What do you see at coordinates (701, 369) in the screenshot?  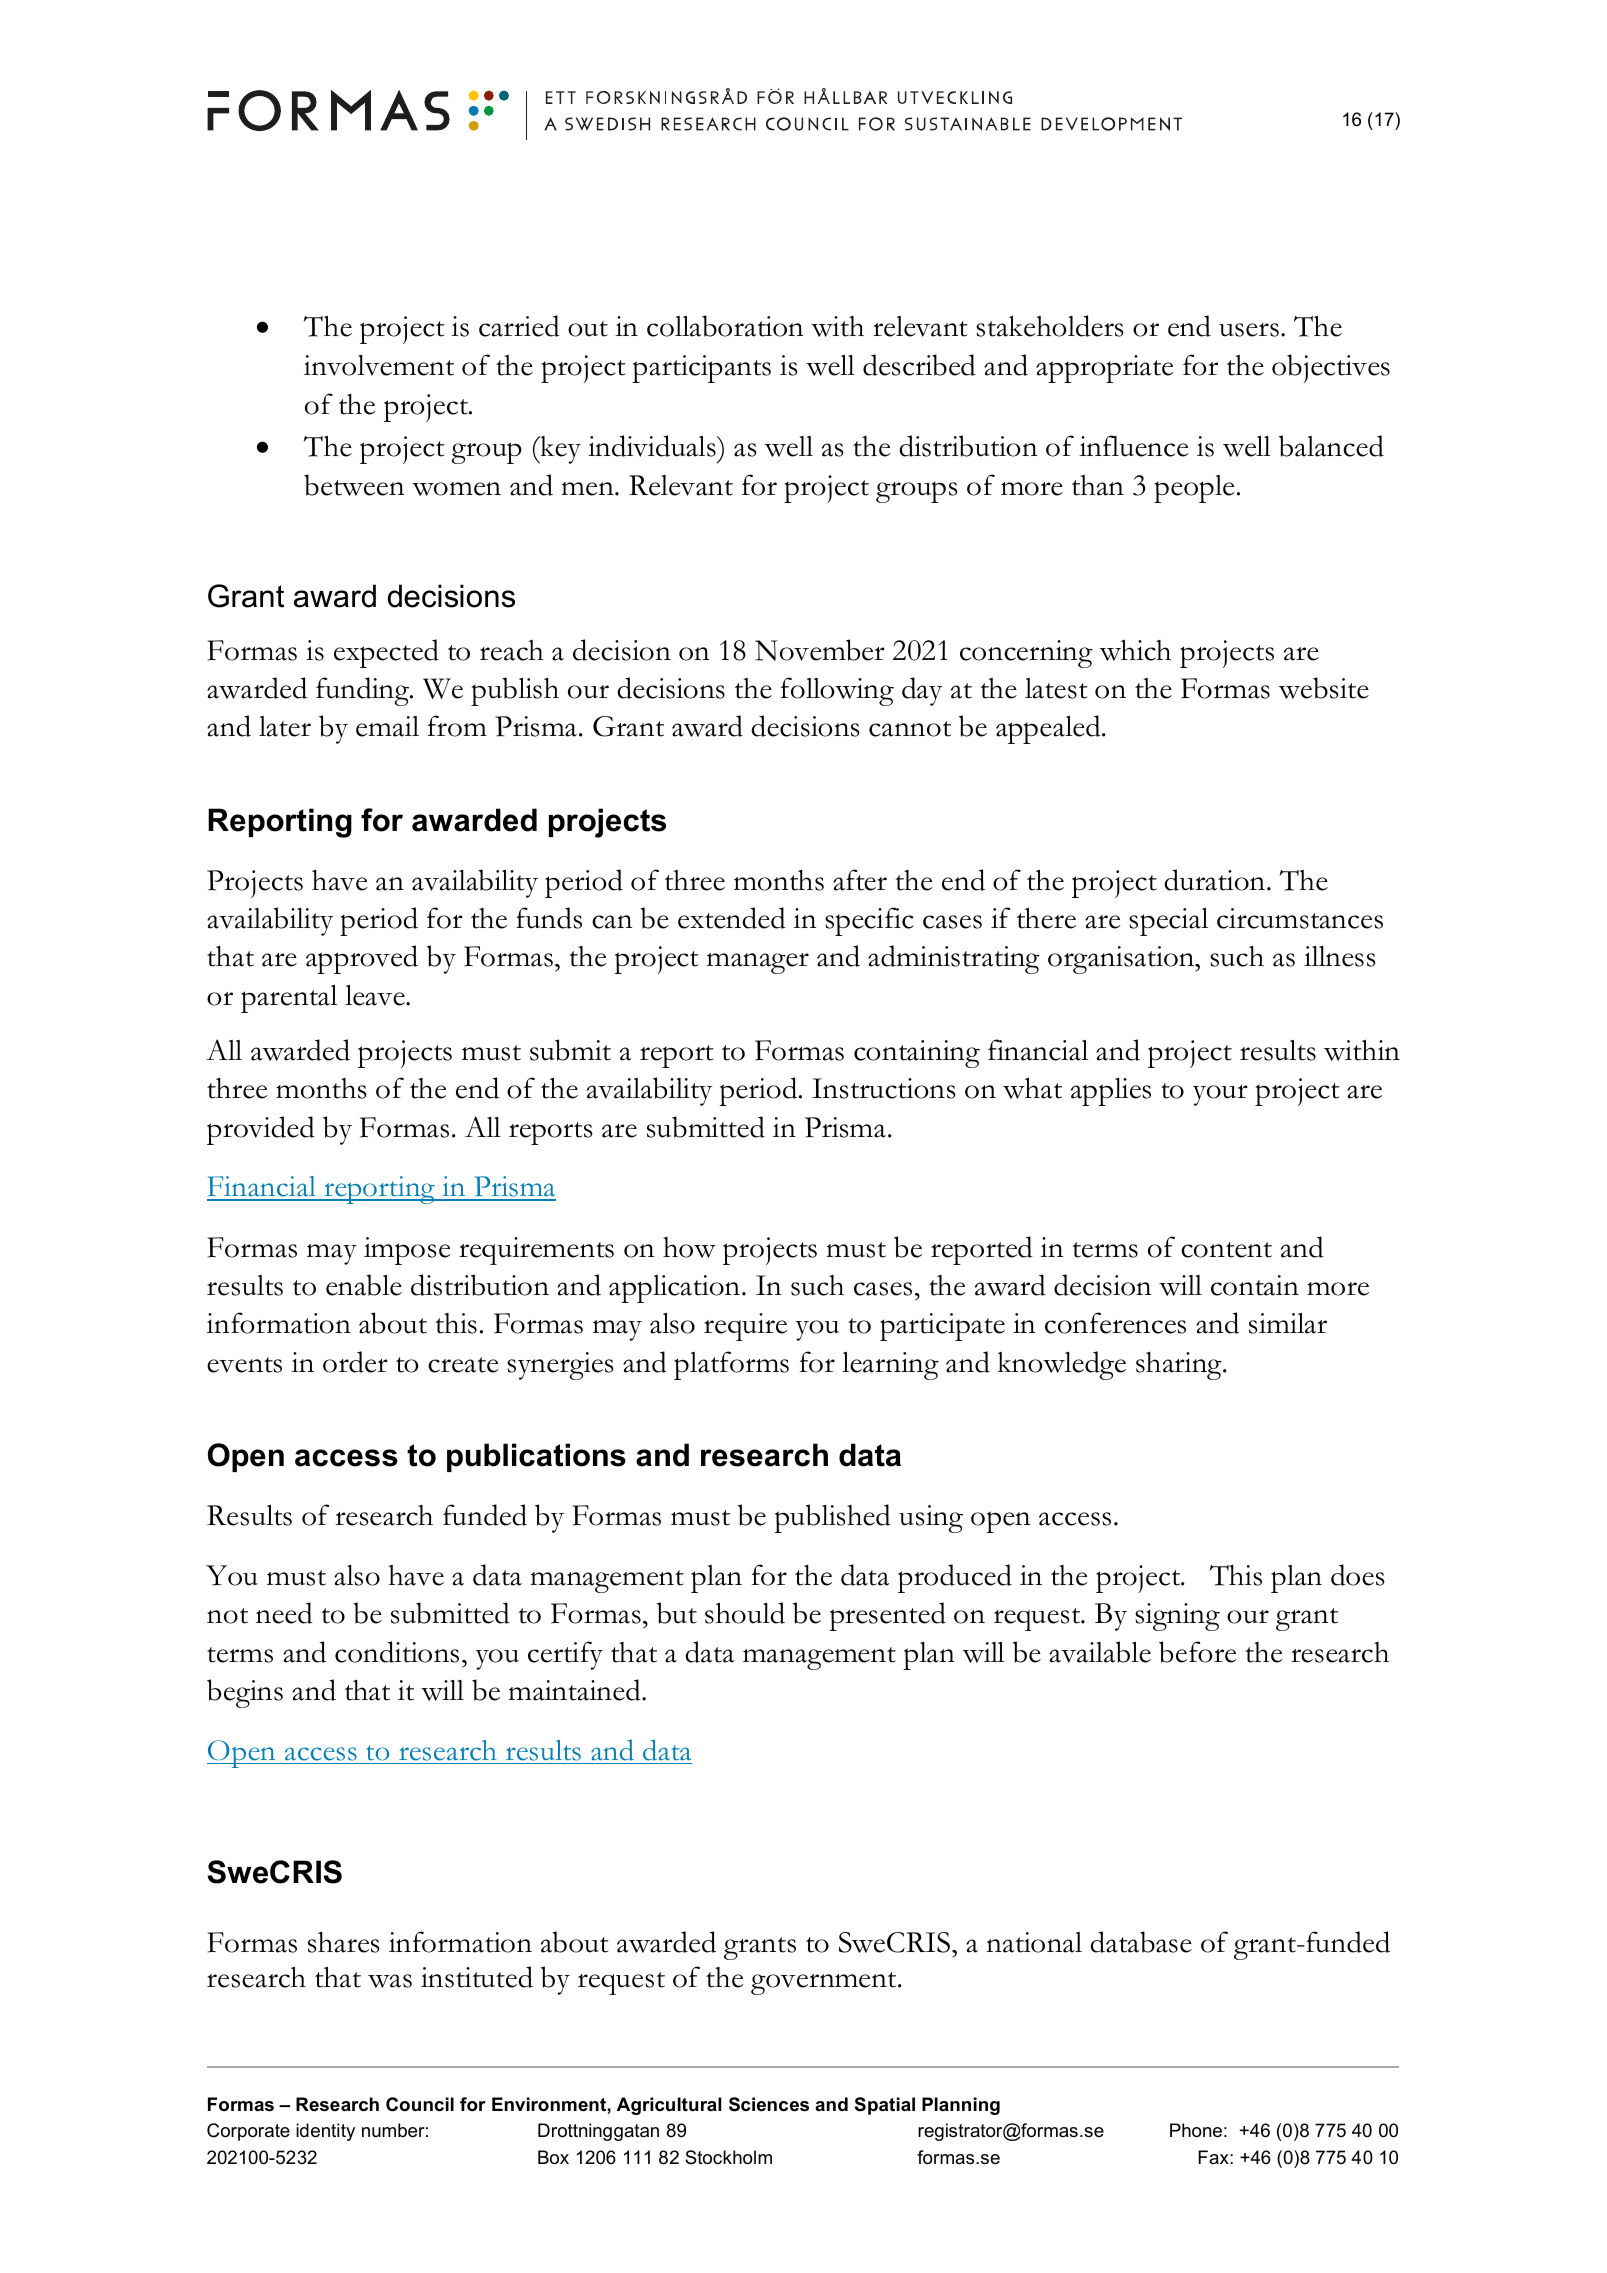 I see `participants` at bounding box center [701, 369].
